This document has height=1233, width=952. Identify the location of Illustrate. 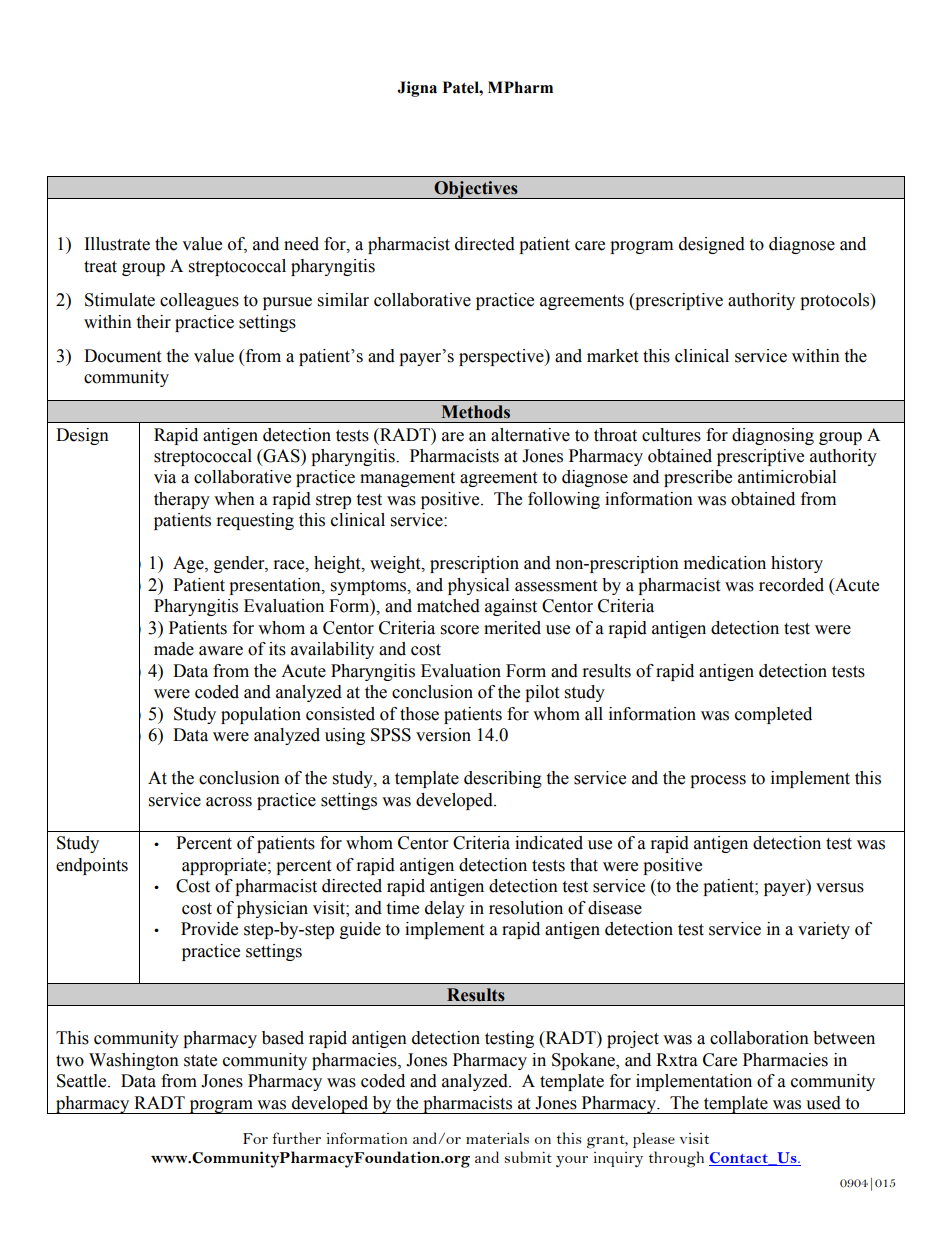
(117, 244).
